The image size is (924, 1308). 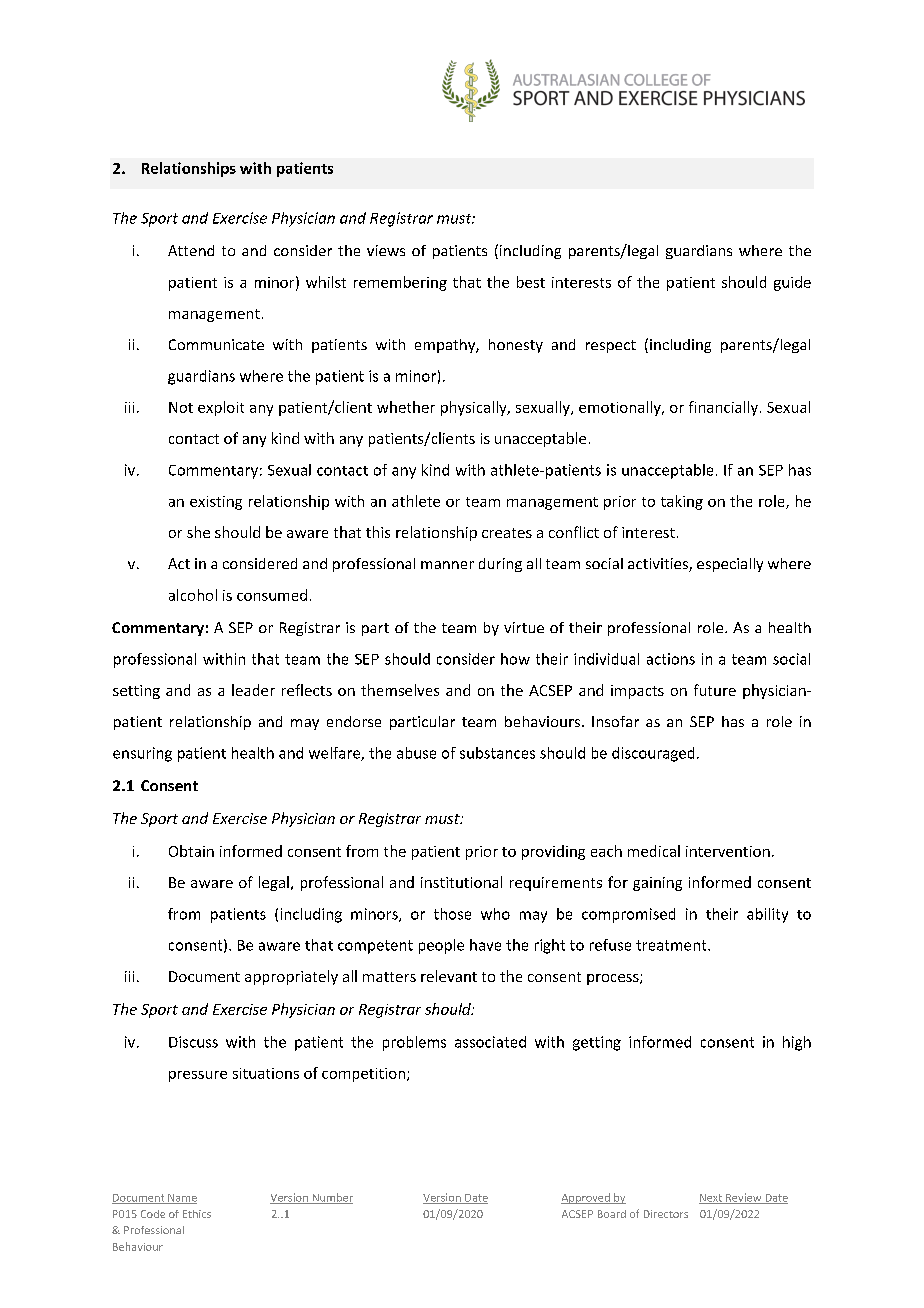 What do you see at coordinates (728, 851) in the page?
I see `intervention` at bounding box center [728, 851].
